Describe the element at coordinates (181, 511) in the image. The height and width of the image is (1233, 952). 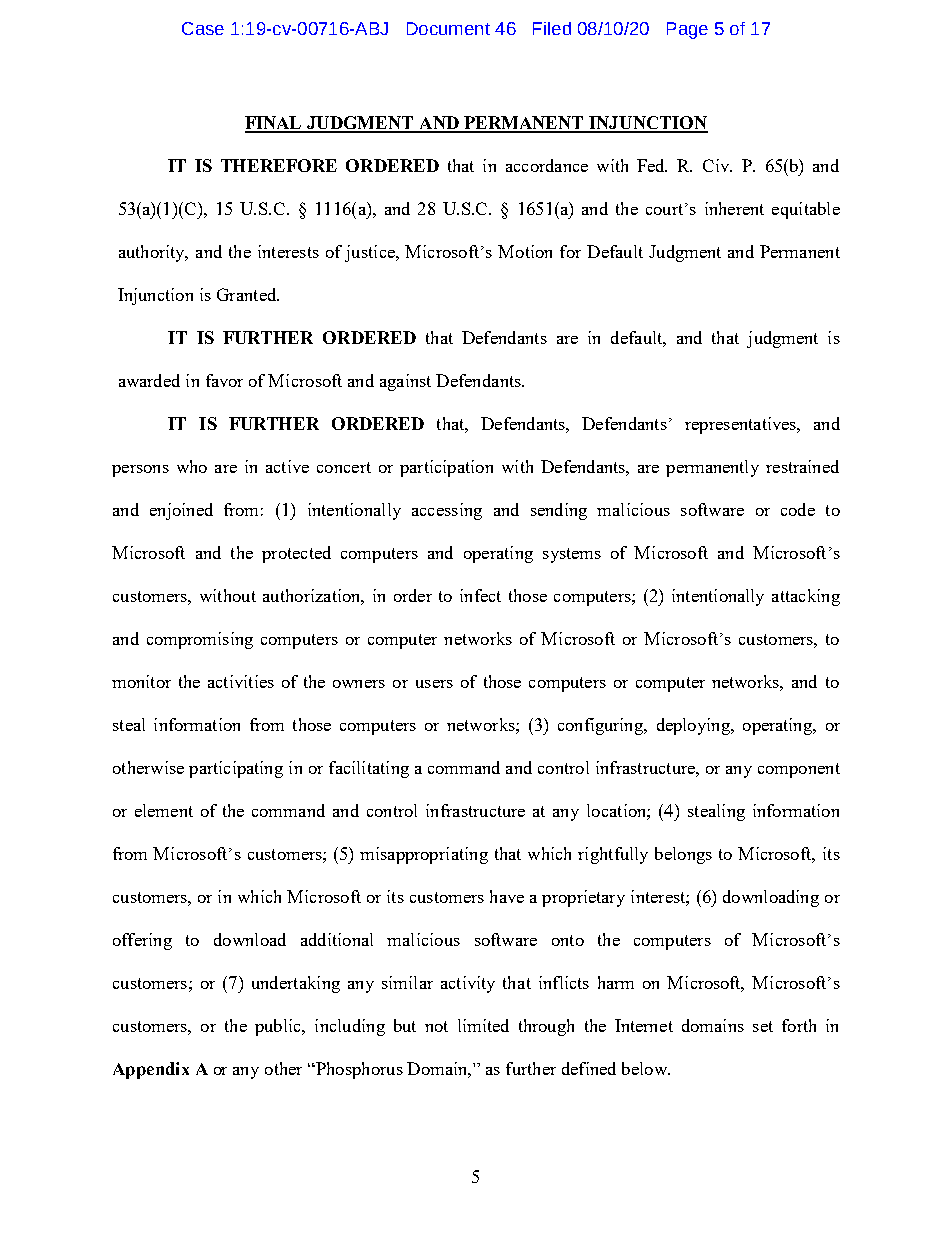
I see `enjoined` at that location.
